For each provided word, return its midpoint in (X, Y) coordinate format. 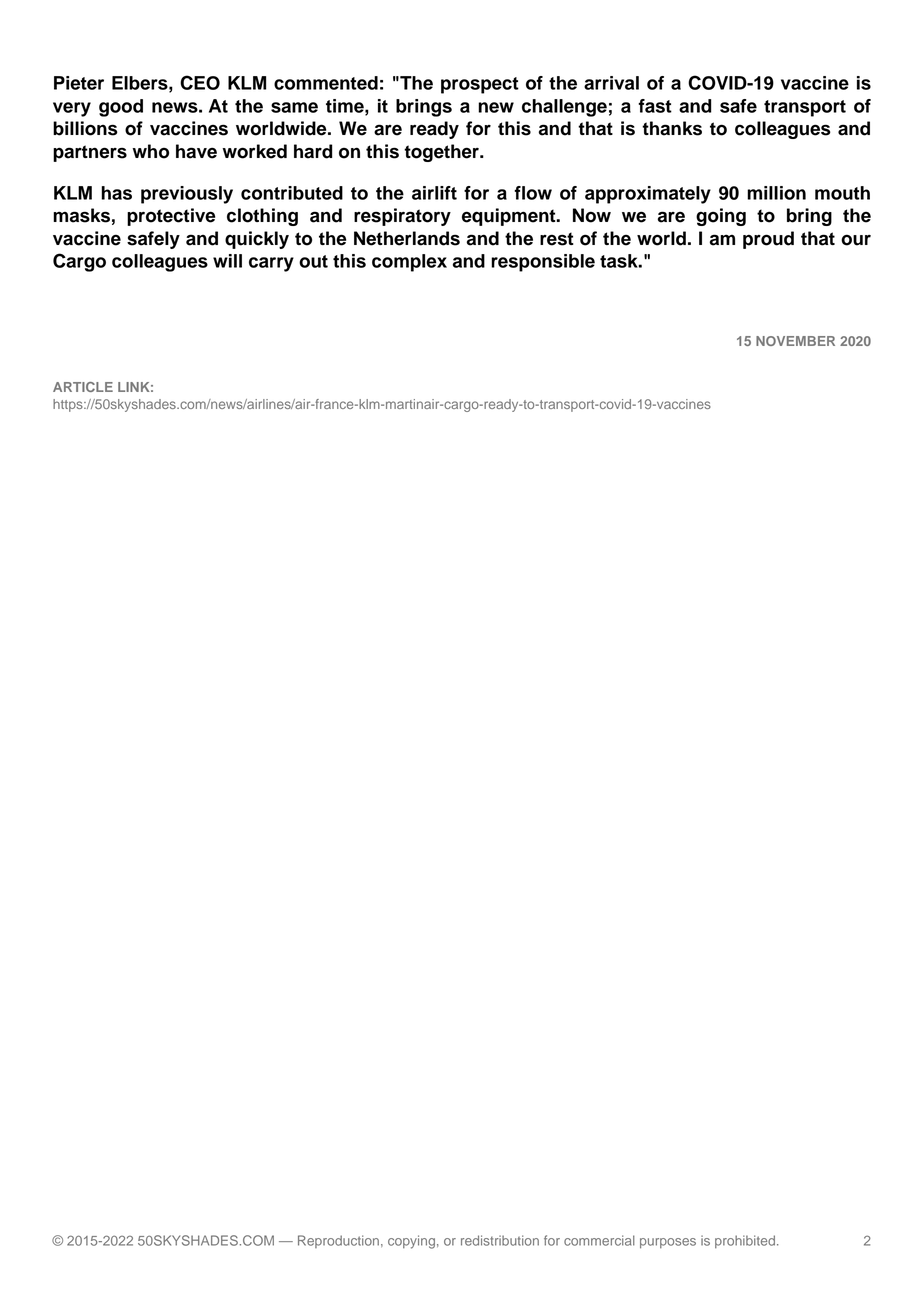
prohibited (745, 1241)
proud (768, 240)
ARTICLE (83, 387)
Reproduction (338, 1241)
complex (409, 263)
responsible (543, 263)
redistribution (500, 1240)
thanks (672, 128)
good (121, 108)
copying (411, 1242)
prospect (480, 85)
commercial (599, 1240)
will (227, 261)
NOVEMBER (795, 341)
